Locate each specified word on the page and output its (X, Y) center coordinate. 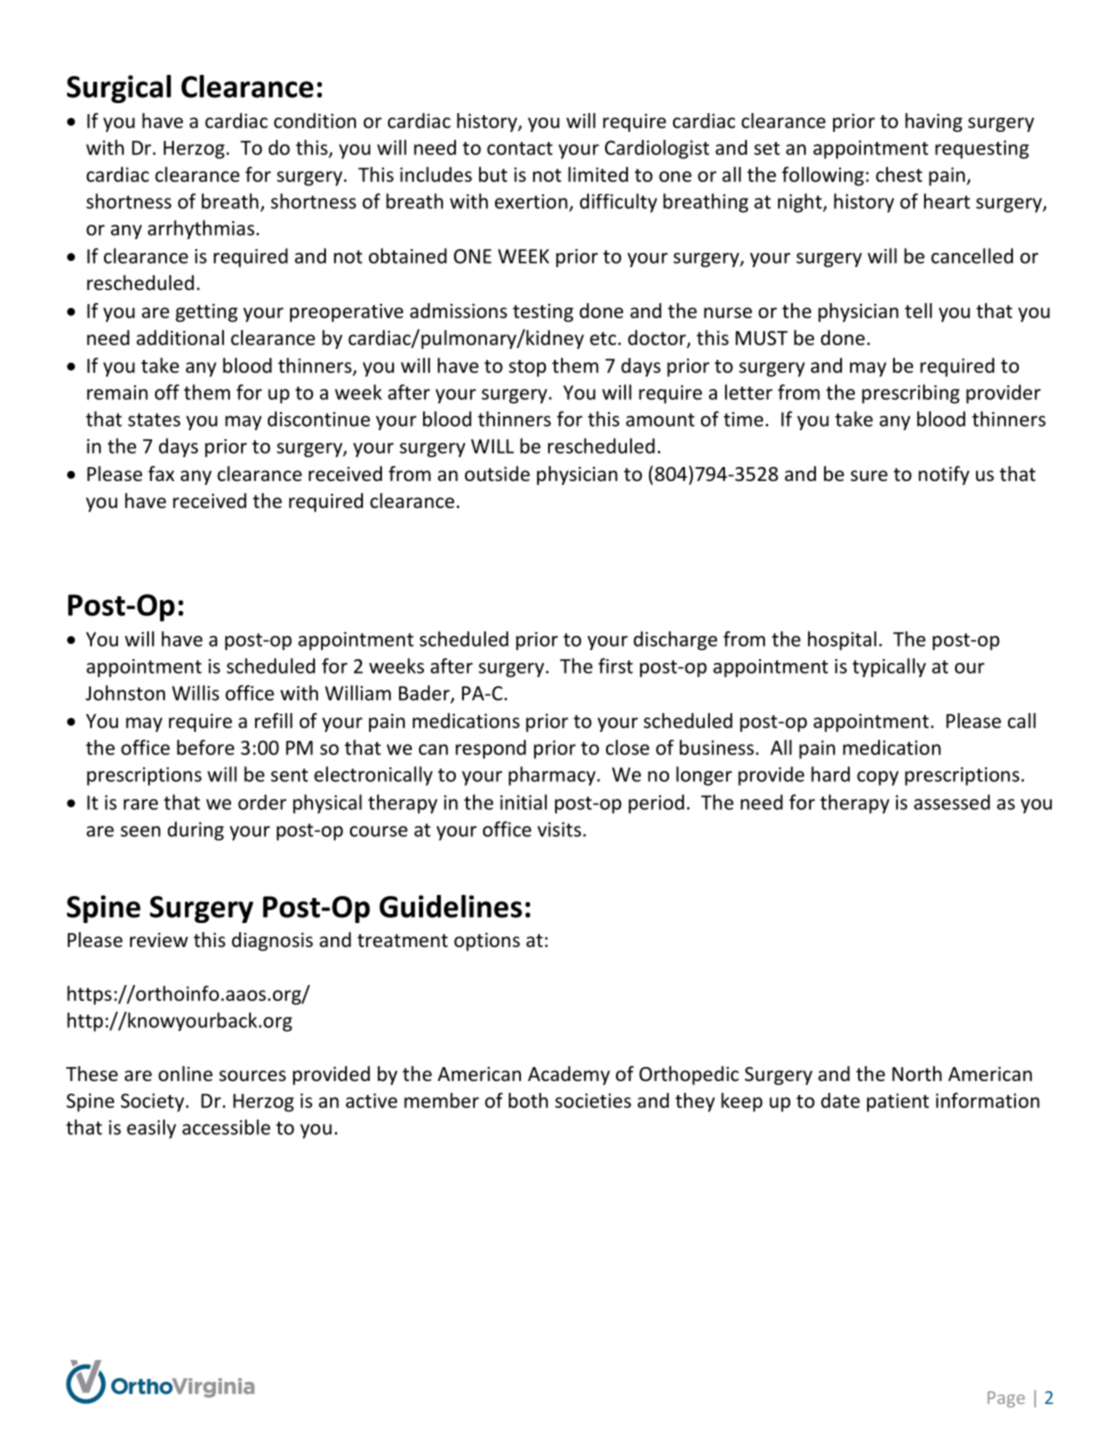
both (528, 1100)
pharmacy (553, 776)
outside (497, 473)
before (205, 747)
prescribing (911, 394)
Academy (569, 1075)
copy (878, 778)
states (154, 420)
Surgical (119, 89)
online (185, 1073)
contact (520, 148)
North (917, 1073)
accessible (226, 1127)
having (933, 122)
